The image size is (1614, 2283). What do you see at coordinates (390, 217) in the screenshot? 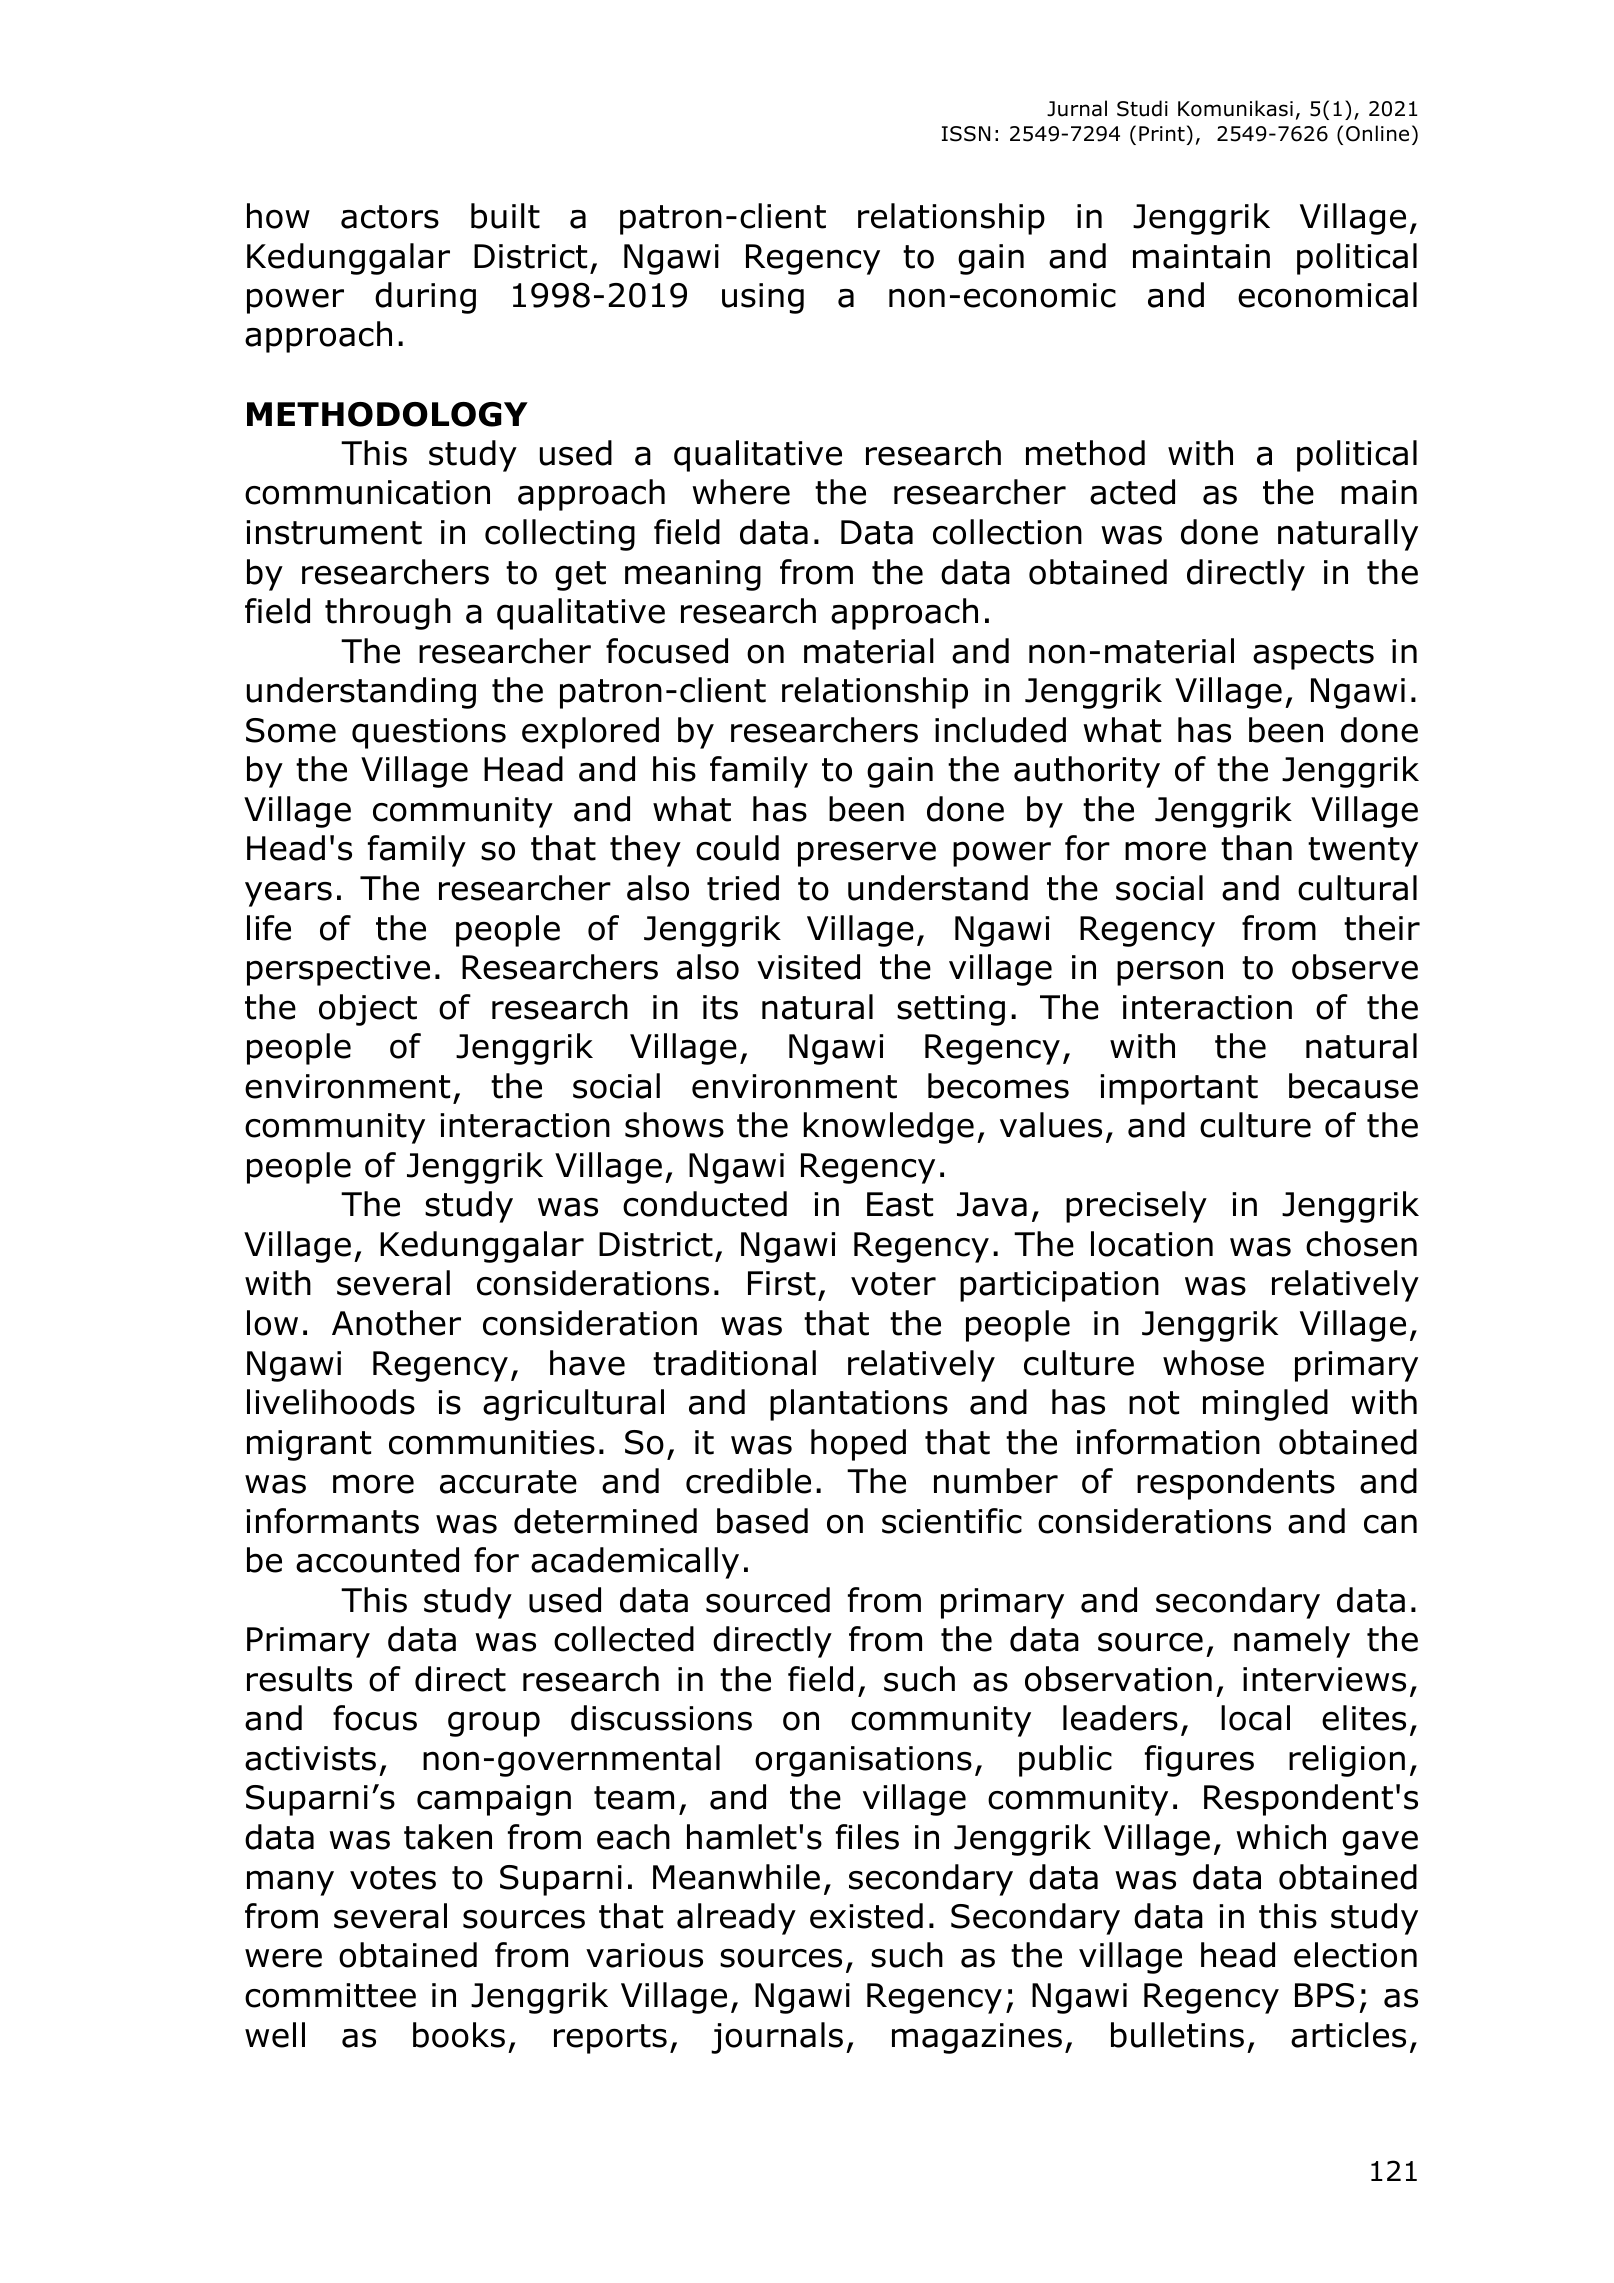
I see `actors` at bounding box center [390, 217].
